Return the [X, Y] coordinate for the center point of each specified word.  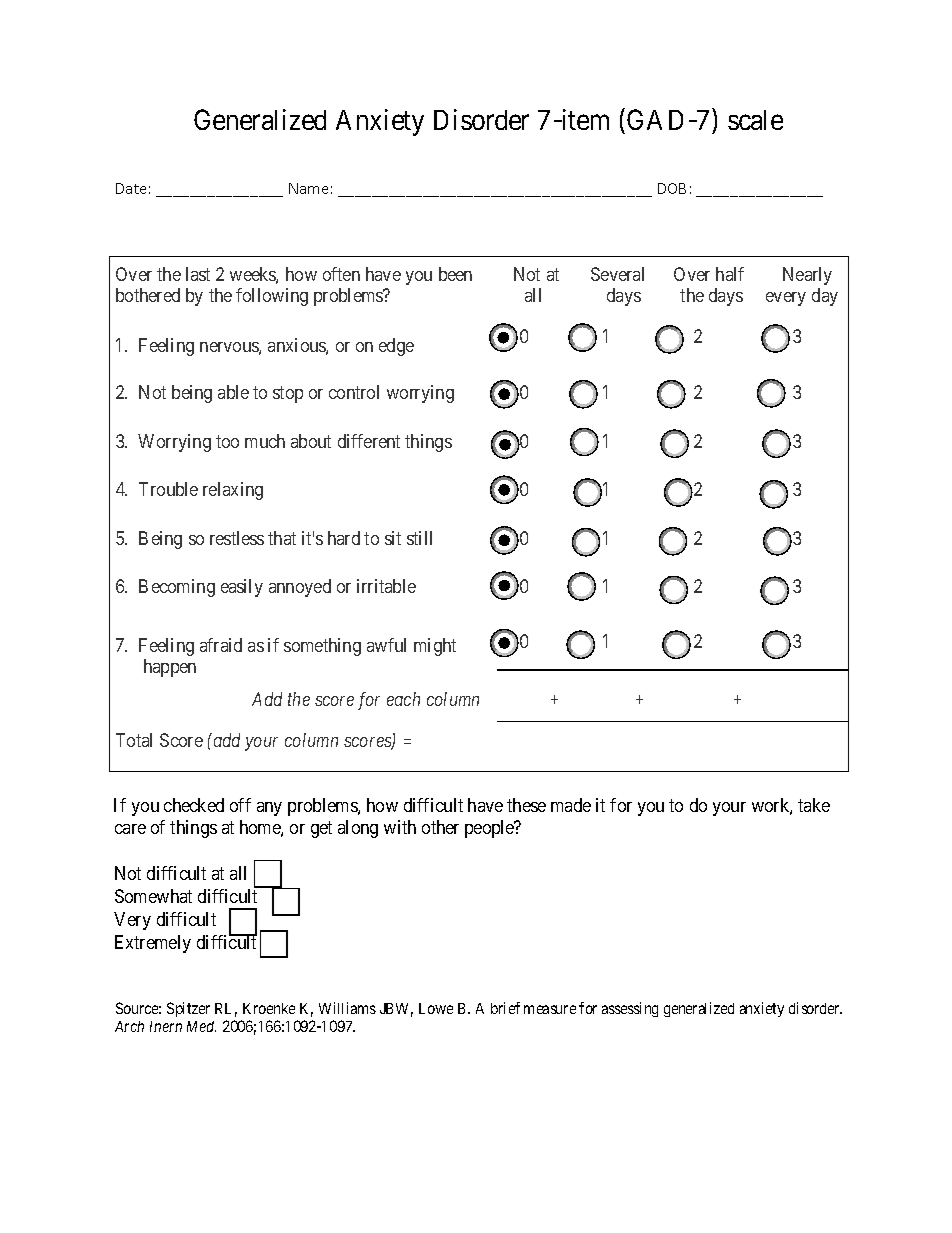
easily [242, 588]
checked [194, 805]
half [730, 274]
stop [288, 394]
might [435, 647]
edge [396, 347]
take [814, 805]
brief [505, 1008]
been [455, 274]
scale [755, 120]
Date [131, 188]
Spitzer [188, 1009]
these [526, 805]
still [419, 538]
